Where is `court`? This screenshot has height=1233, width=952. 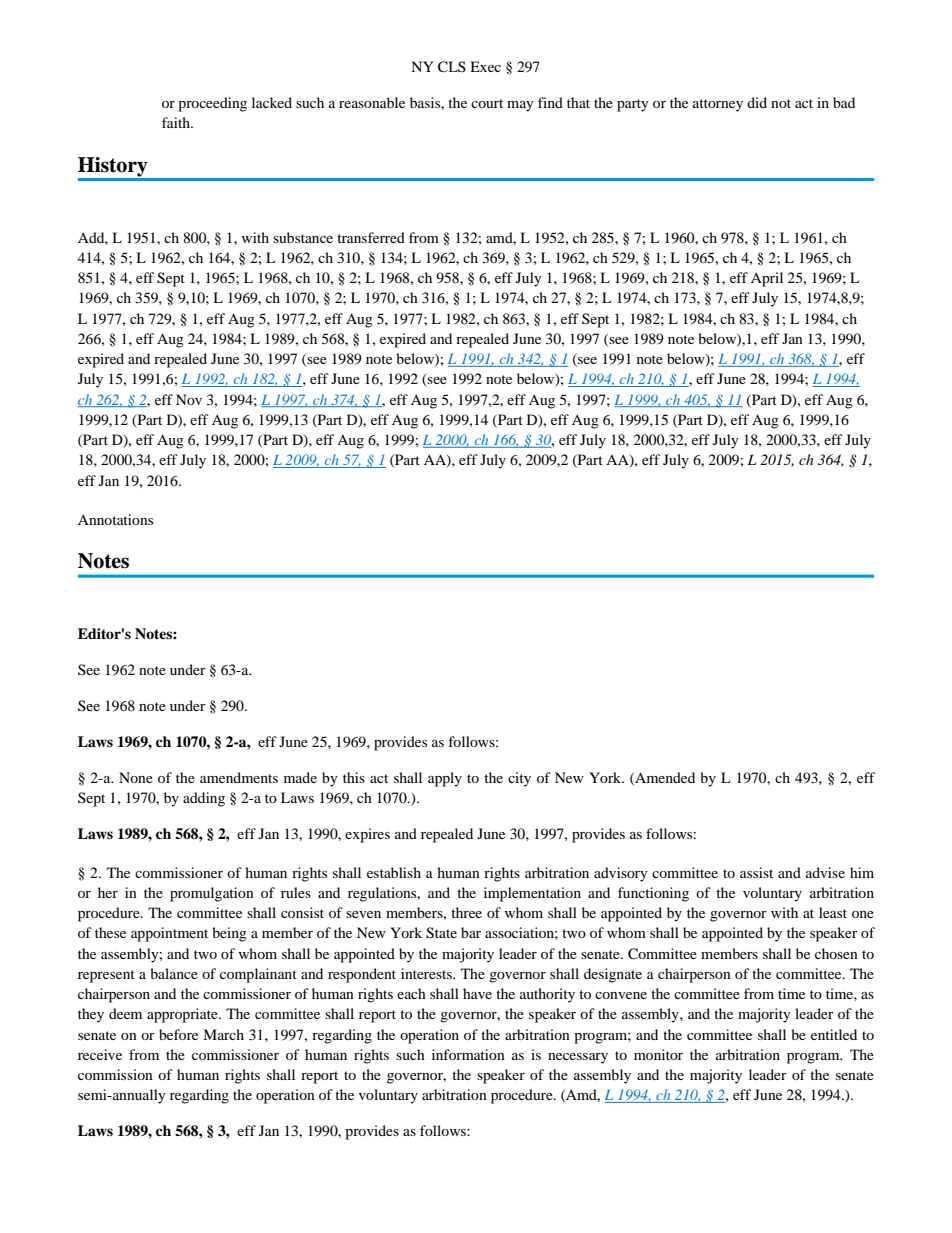 court is located at coordinates (487, 103).
